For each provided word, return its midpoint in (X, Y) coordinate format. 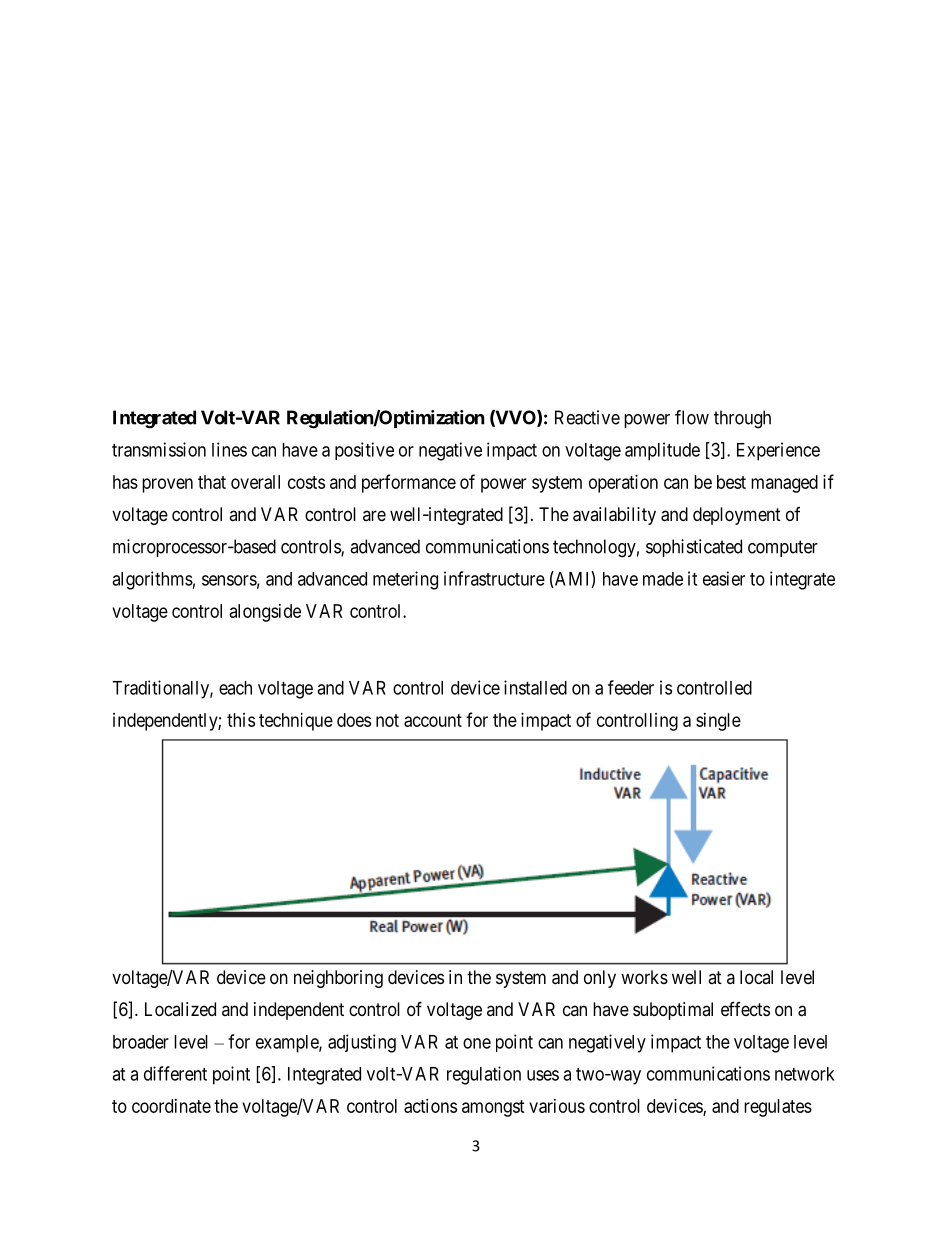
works (644, 977)
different (175, 1073)
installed (535, 687)
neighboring (338, 979)
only (600, 979)
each (235, 688)
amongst (493, 1108)
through (742, 419)
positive (364, 451)
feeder (631, 687)
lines (229, 449)
